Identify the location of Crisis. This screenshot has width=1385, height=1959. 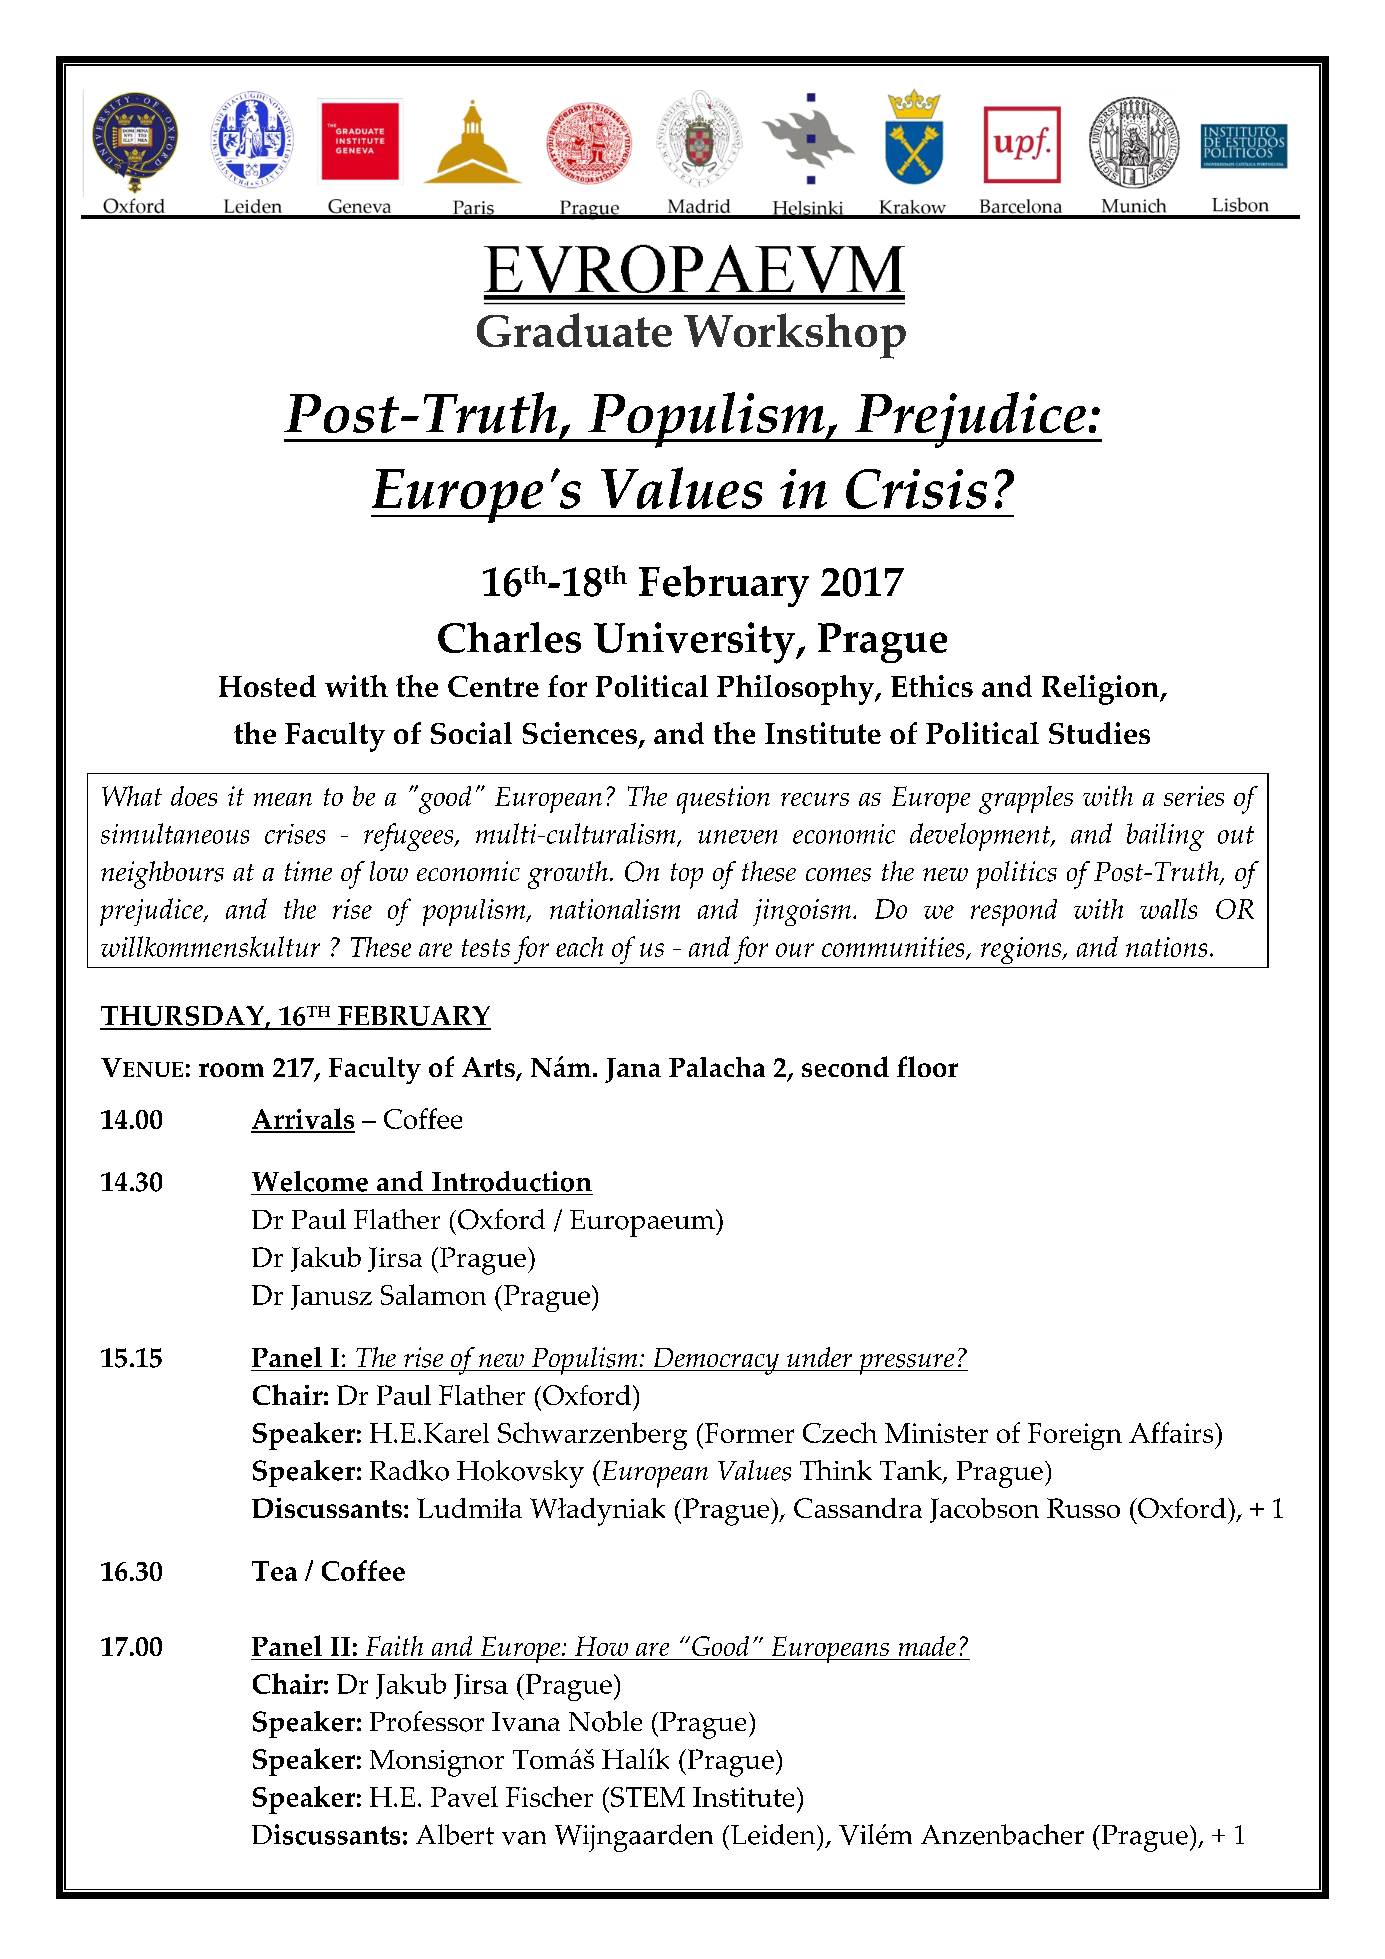
(916, 489).
